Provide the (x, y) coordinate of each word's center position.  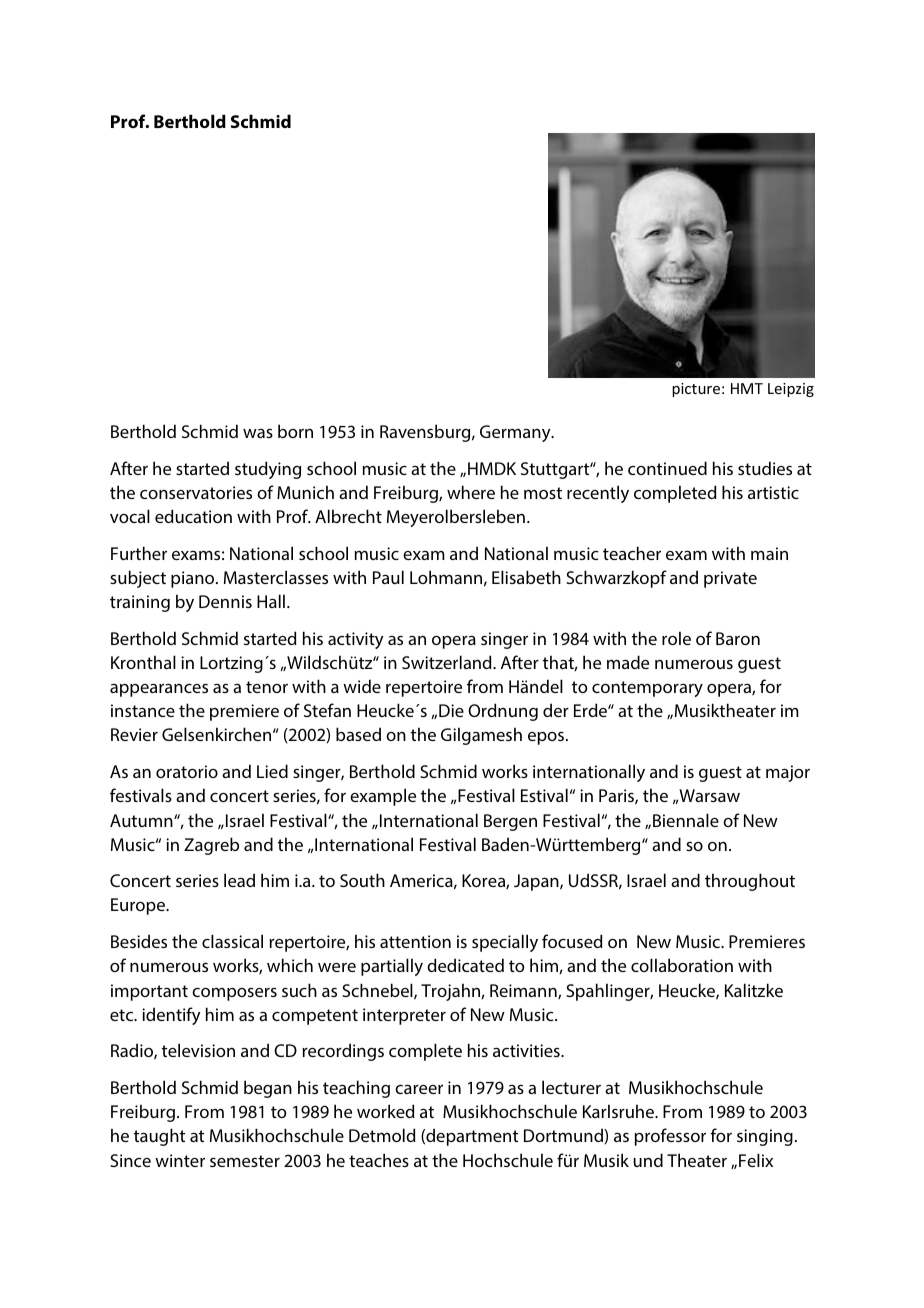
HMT (747, 388)
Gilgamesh (481, 736)
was (258, 433)
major (788, 773)
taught (159, 1137)
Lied (272, 771)
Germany (516, 433)
